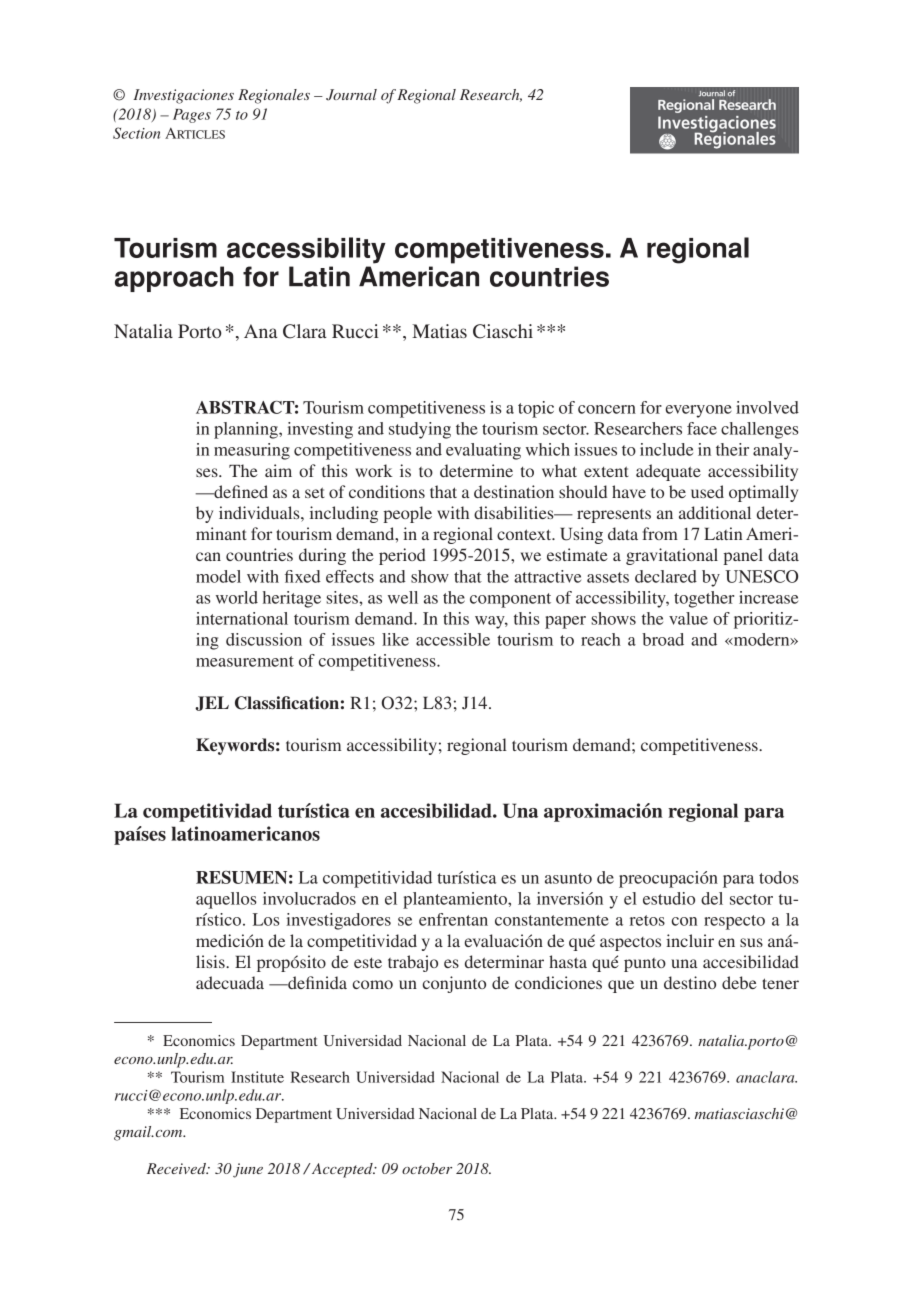 The height and width of the screenshot is (1305, 924). Describe the element at coordinates (453, 639) in the screenshot. I see `accessible` at that location.
